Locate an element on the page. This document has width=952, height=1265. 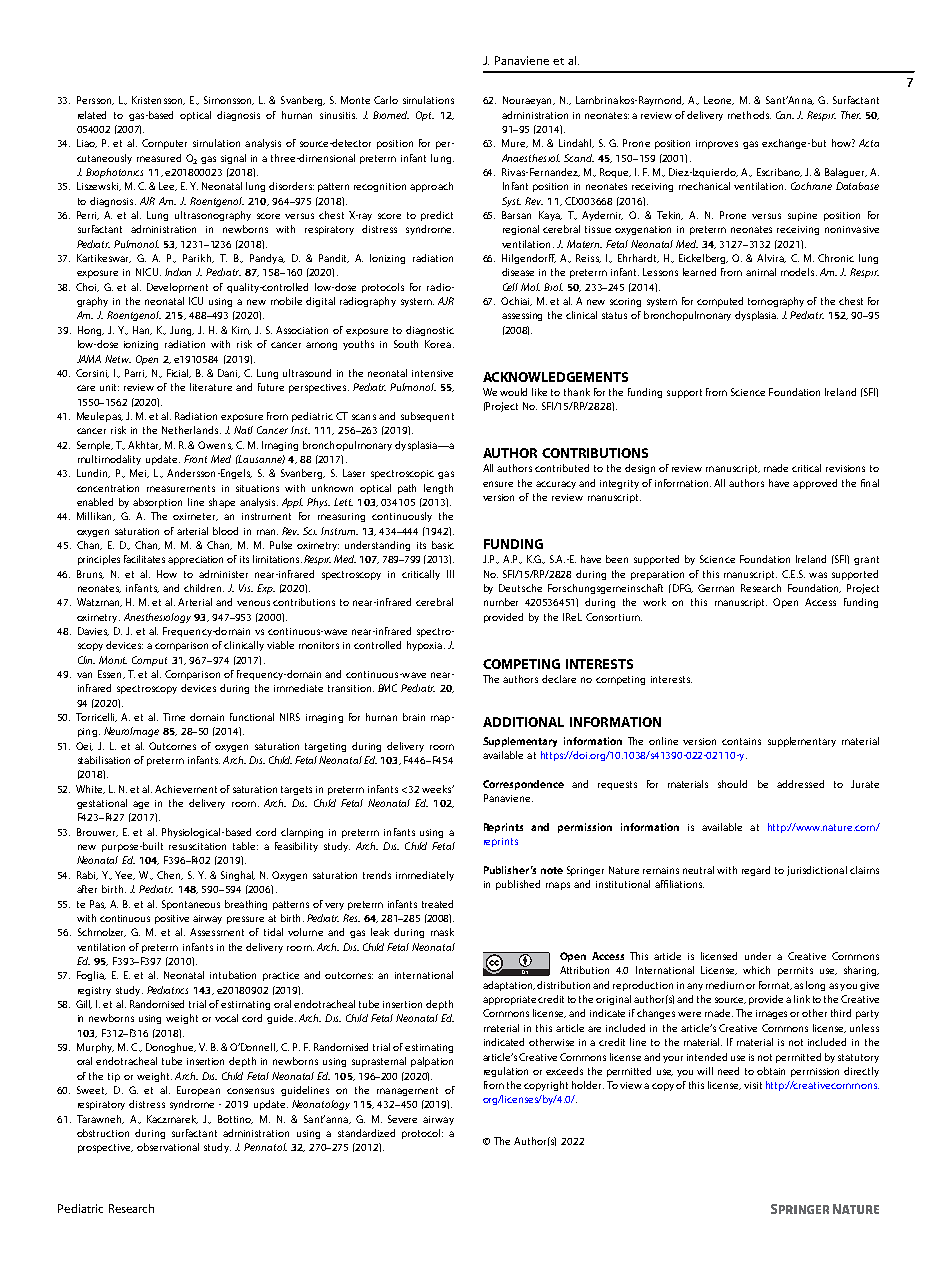
methods is located at coordinates (749, 115).
